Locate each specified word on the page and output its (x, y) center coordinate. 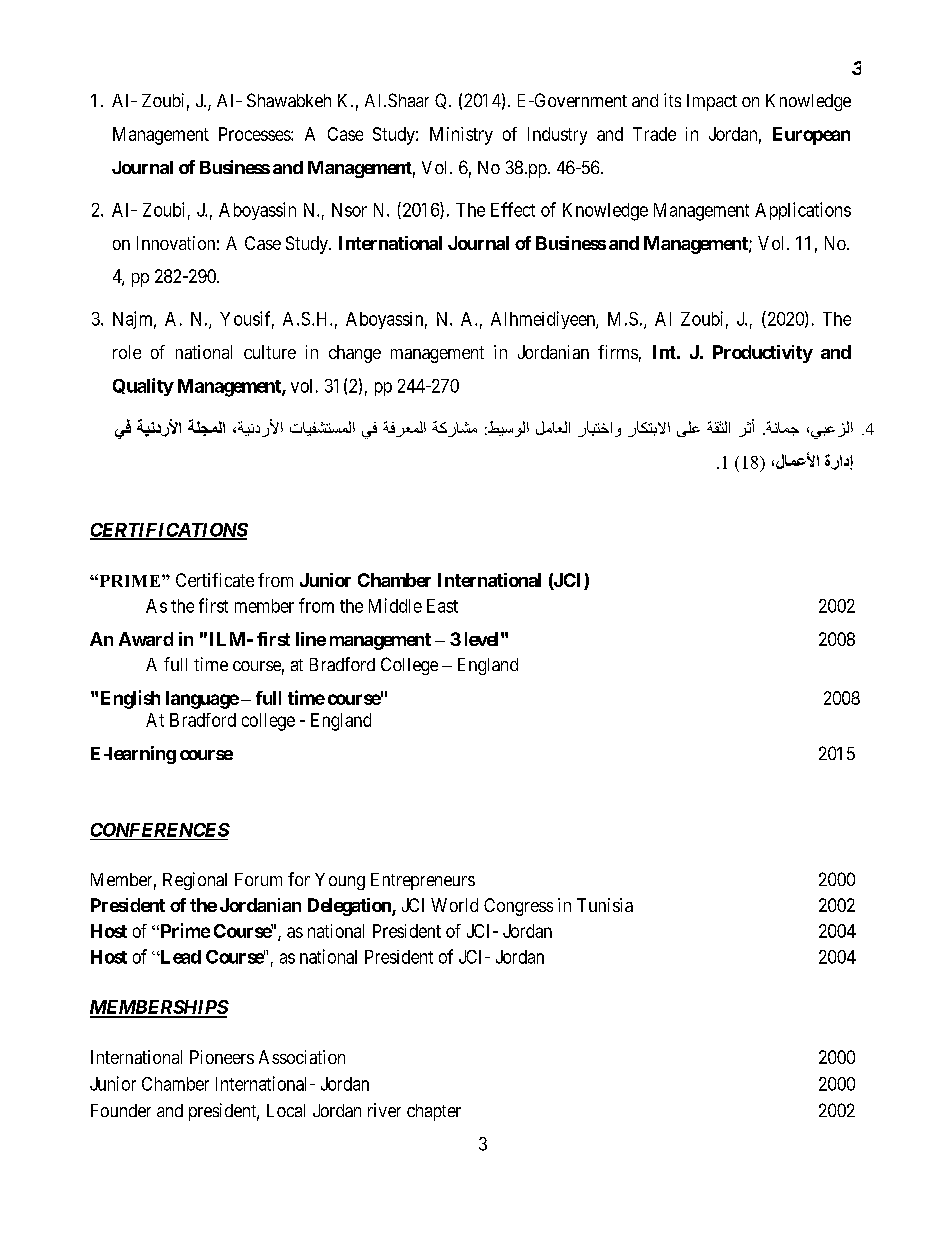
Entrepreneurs (423, 881)
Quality (143, 387)
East (442, 606)
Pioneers (222, 1057)
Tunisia (605, 905)
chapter (434, 1112)
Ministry (461, 136)
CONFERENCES (160, 830)
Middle (395, 605)
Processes (255, 134)
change (355, 354)
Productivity (763, 354)
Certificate (215, 580)
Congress (518, 907)
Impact (712, 102)
